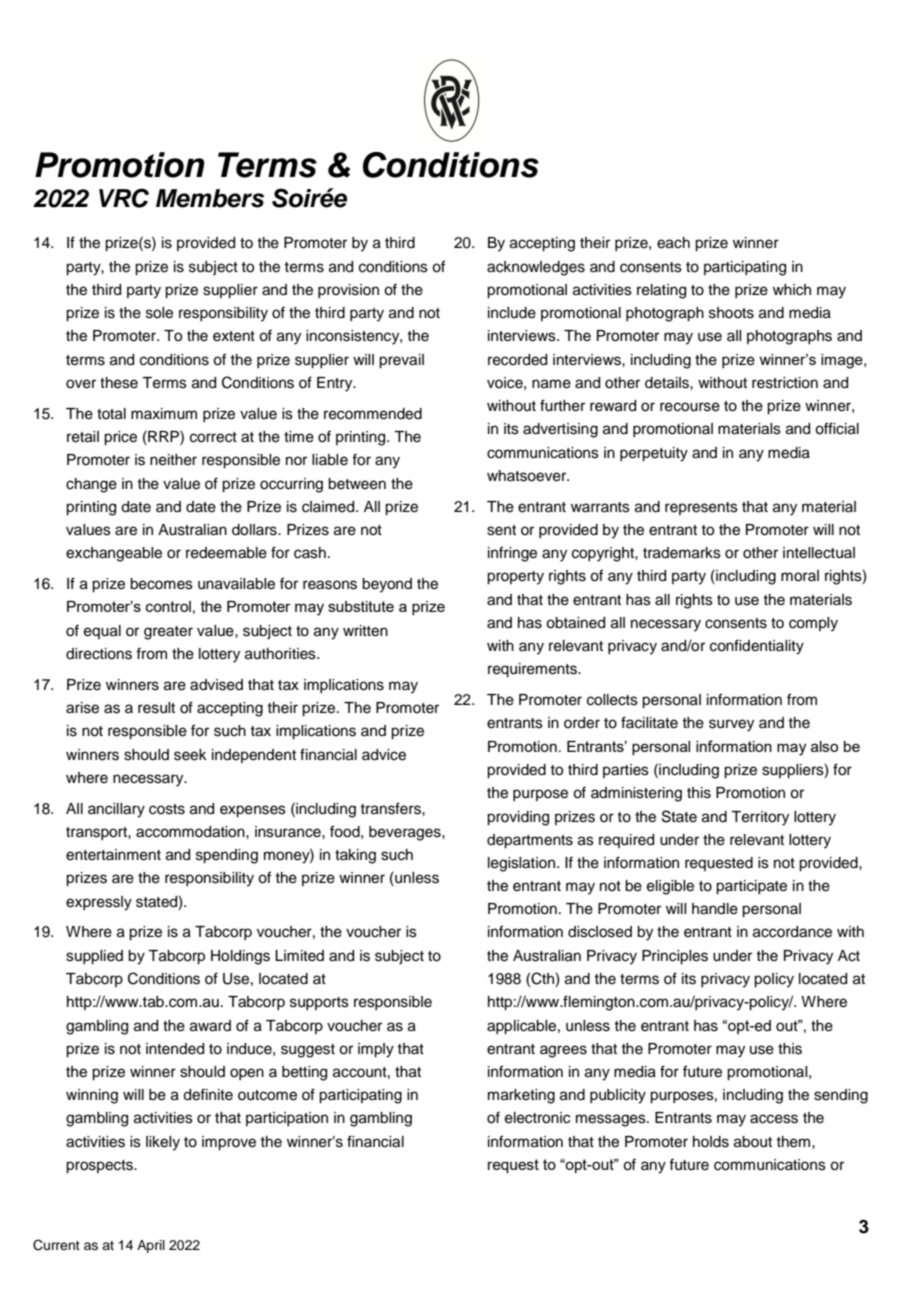 This screenshot has width=924, height=1308. What do you see at coordinates (673, 243) in the screenshot?
I see `each` at bounding box center [673, 243].
